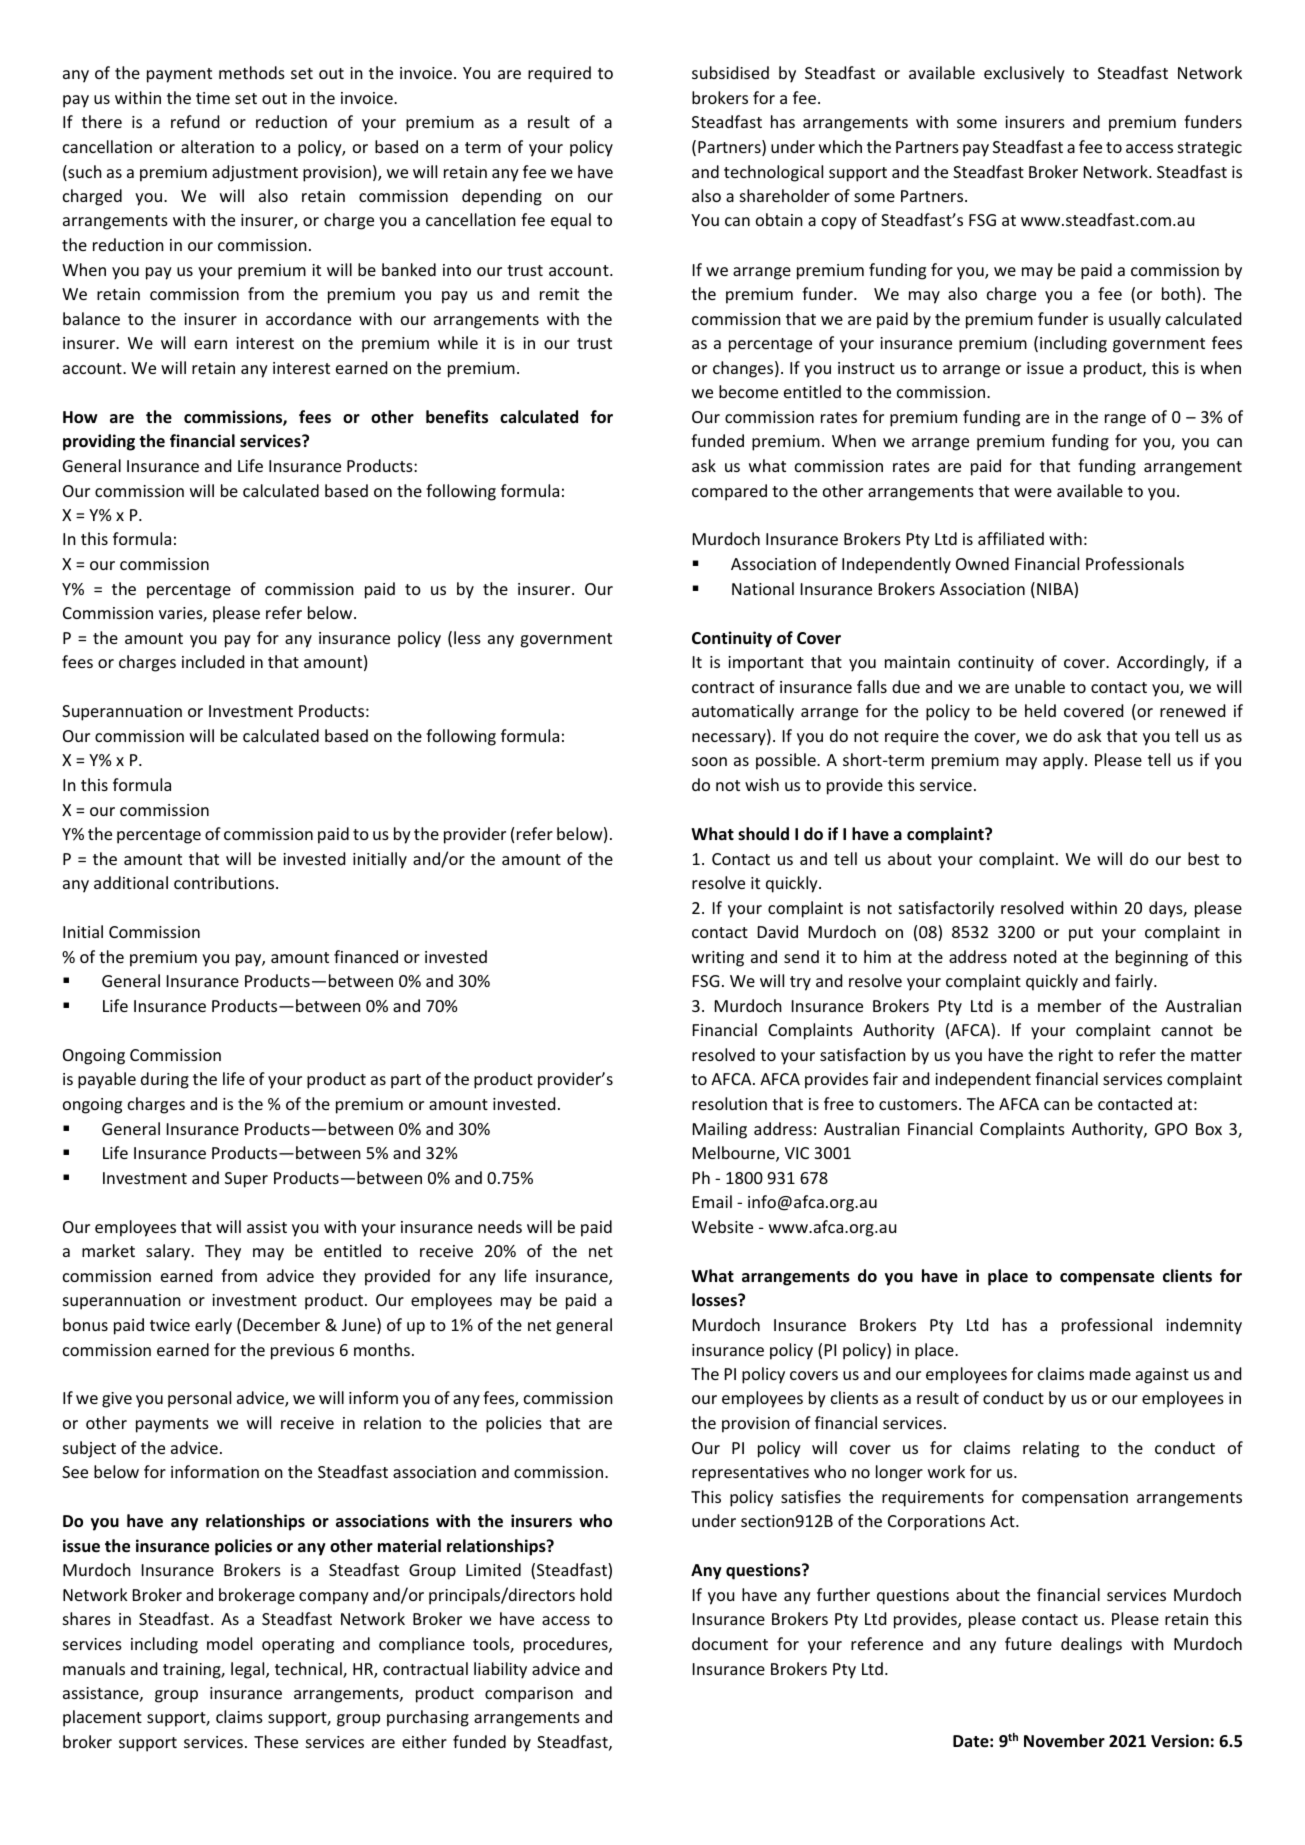 The image size is (1305, 1845). What do you see at coordinates (1091, 1645) in the page?
I see `dealings` at bounding box center [1091, 1645].
